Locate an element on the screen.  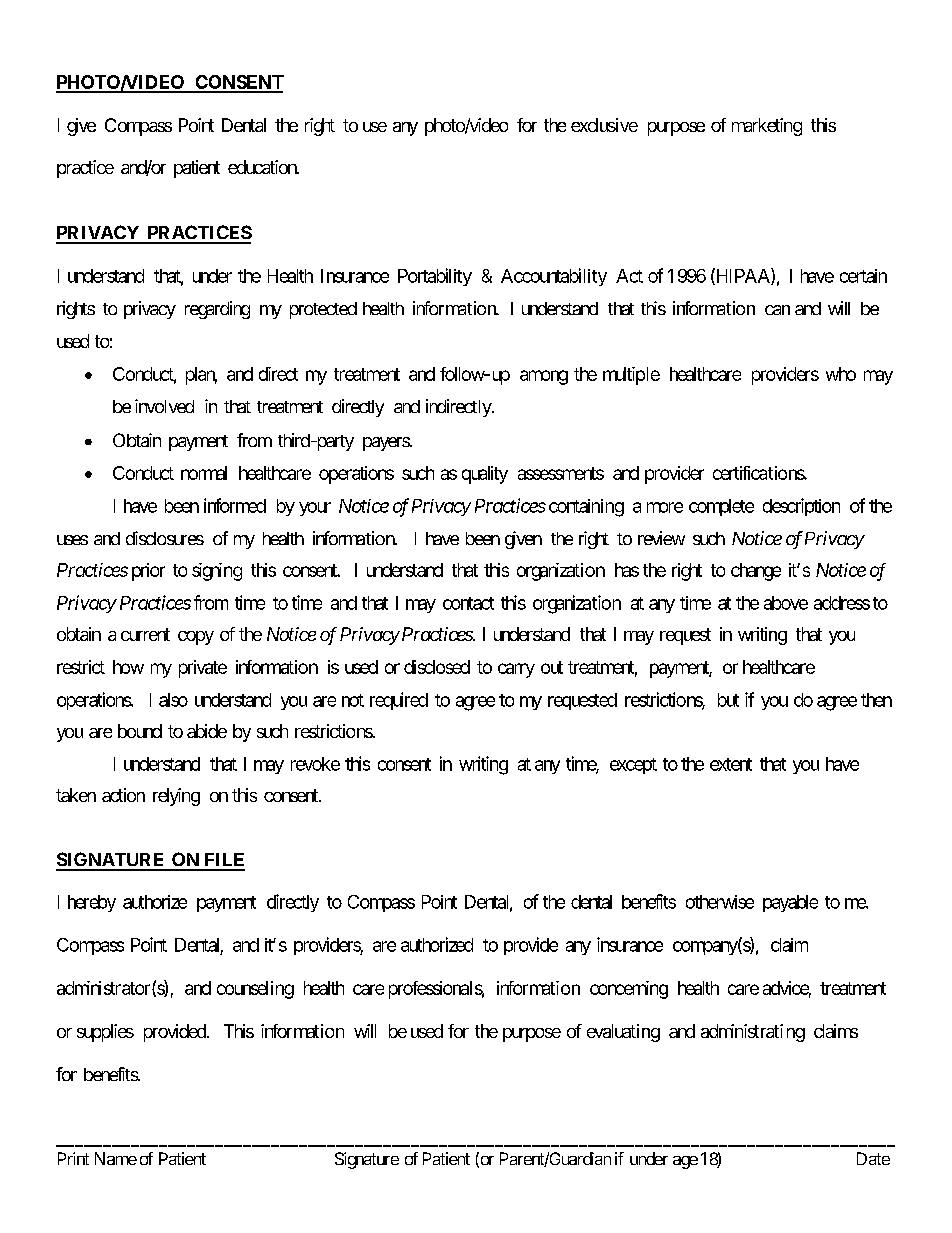
evaluating is located at coordinates (623, 1033).
